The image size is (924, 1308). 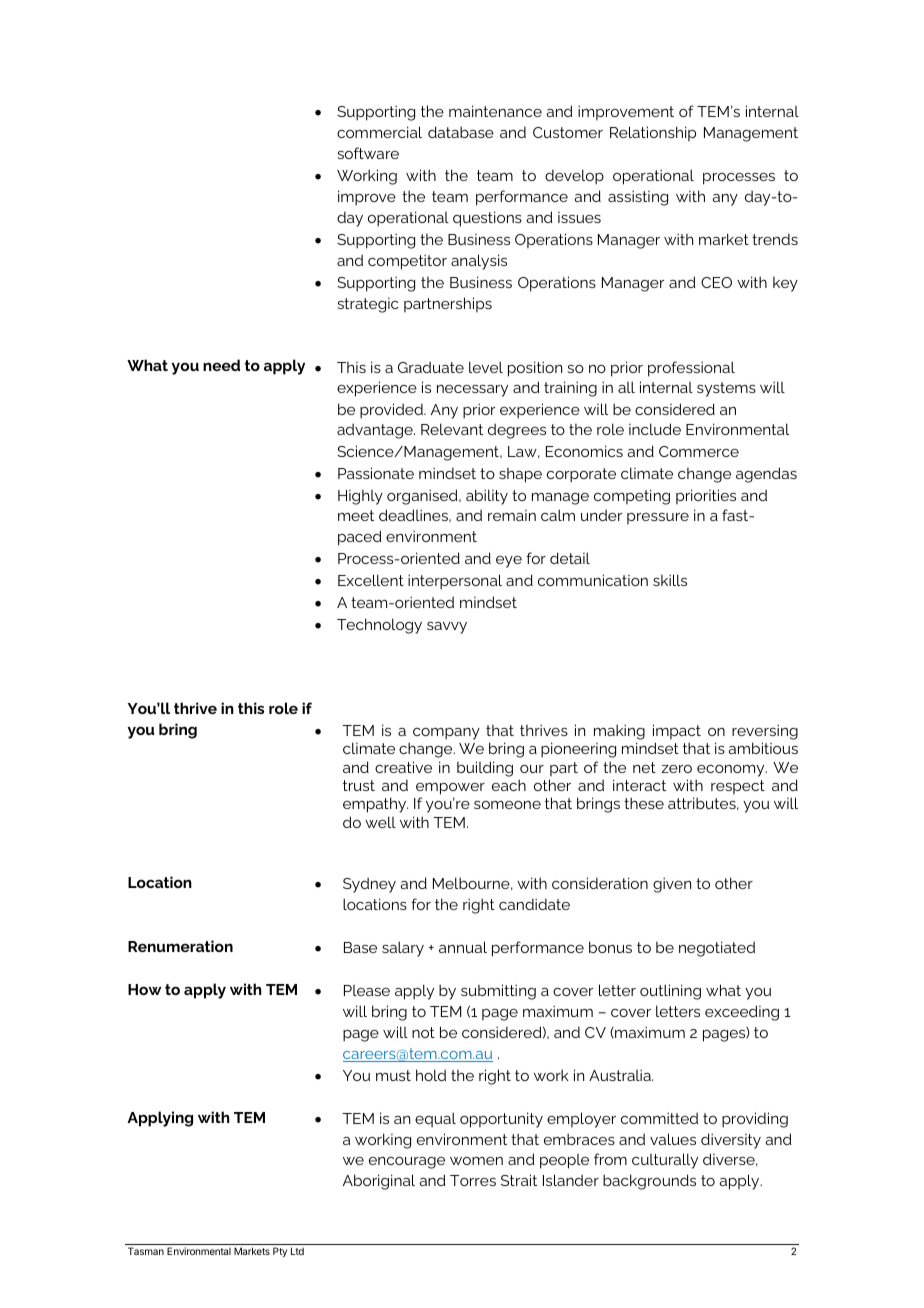 I want to click on someone, so click(x=507, y=805).
